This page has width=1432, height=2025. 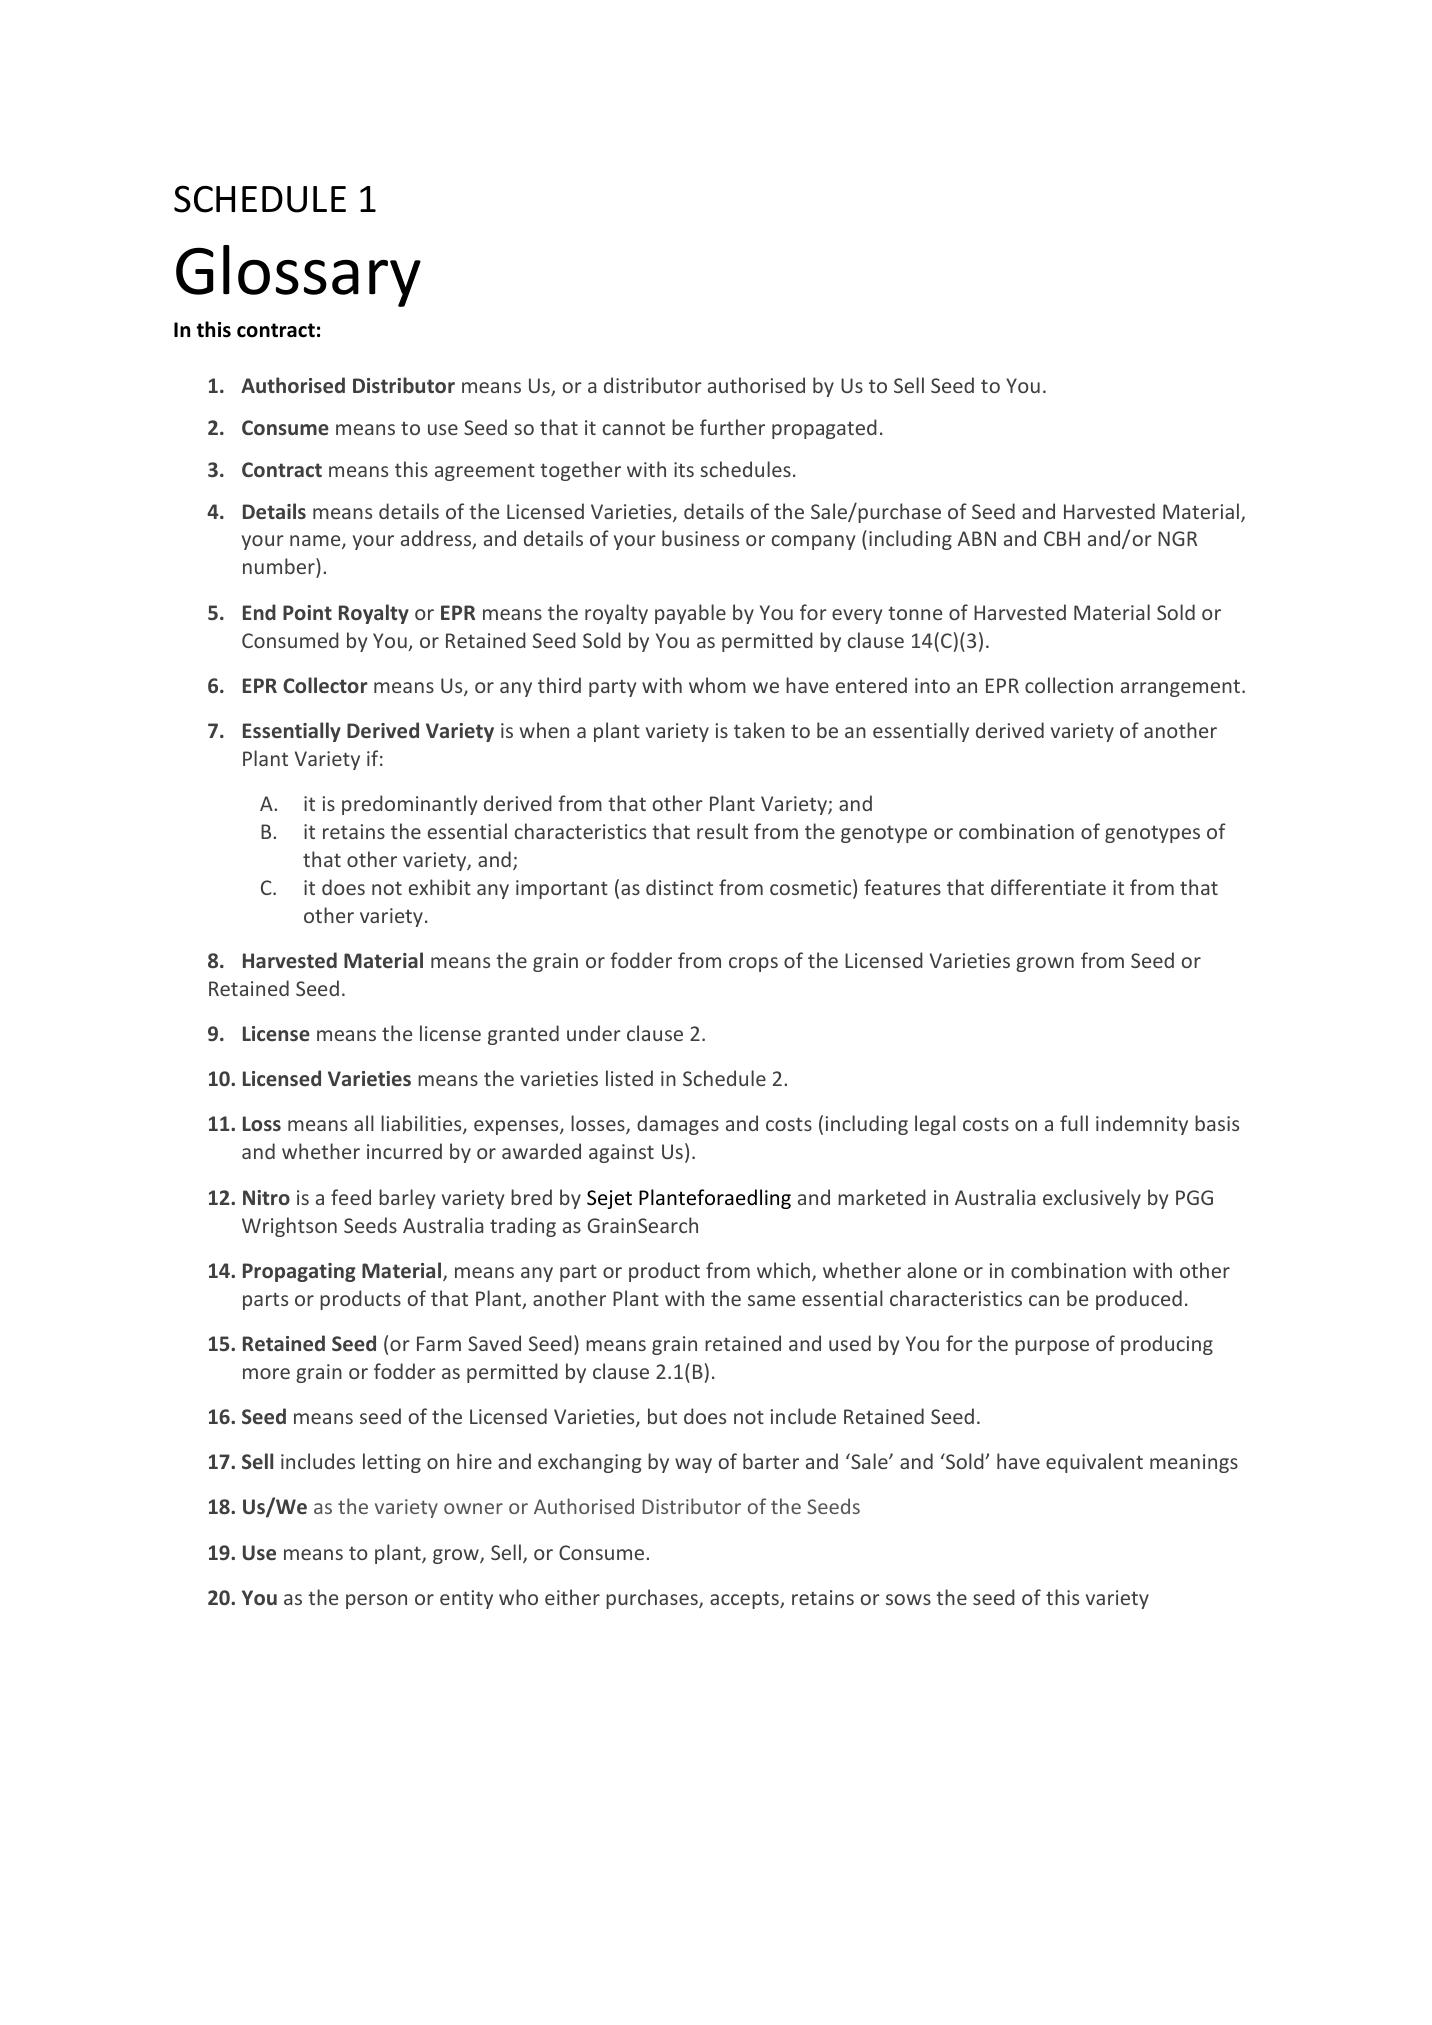 I want to click on person, so click(x=376, y=1601).
